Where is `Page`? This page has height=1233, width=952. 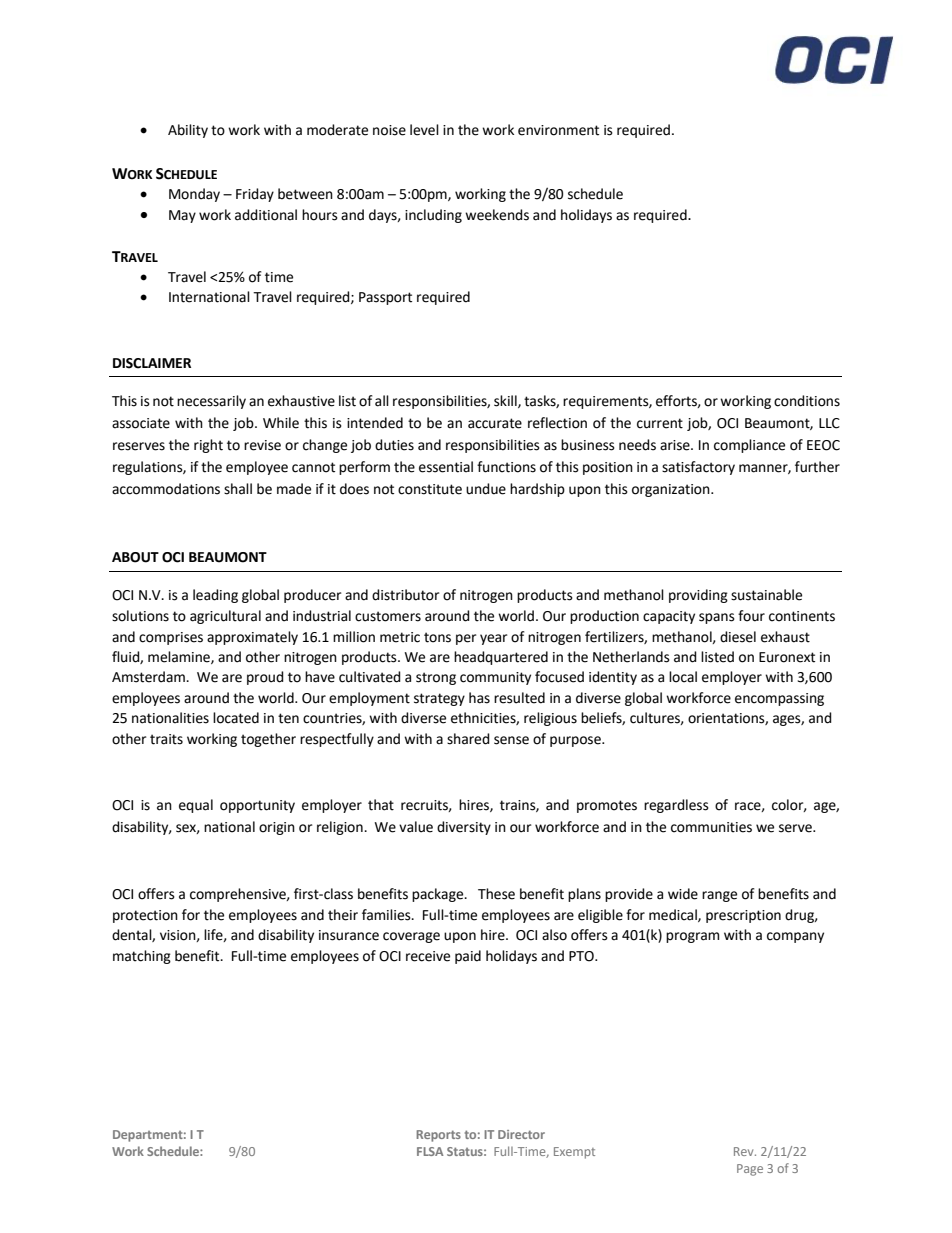 Page is located at coordinates (750, 1170).
